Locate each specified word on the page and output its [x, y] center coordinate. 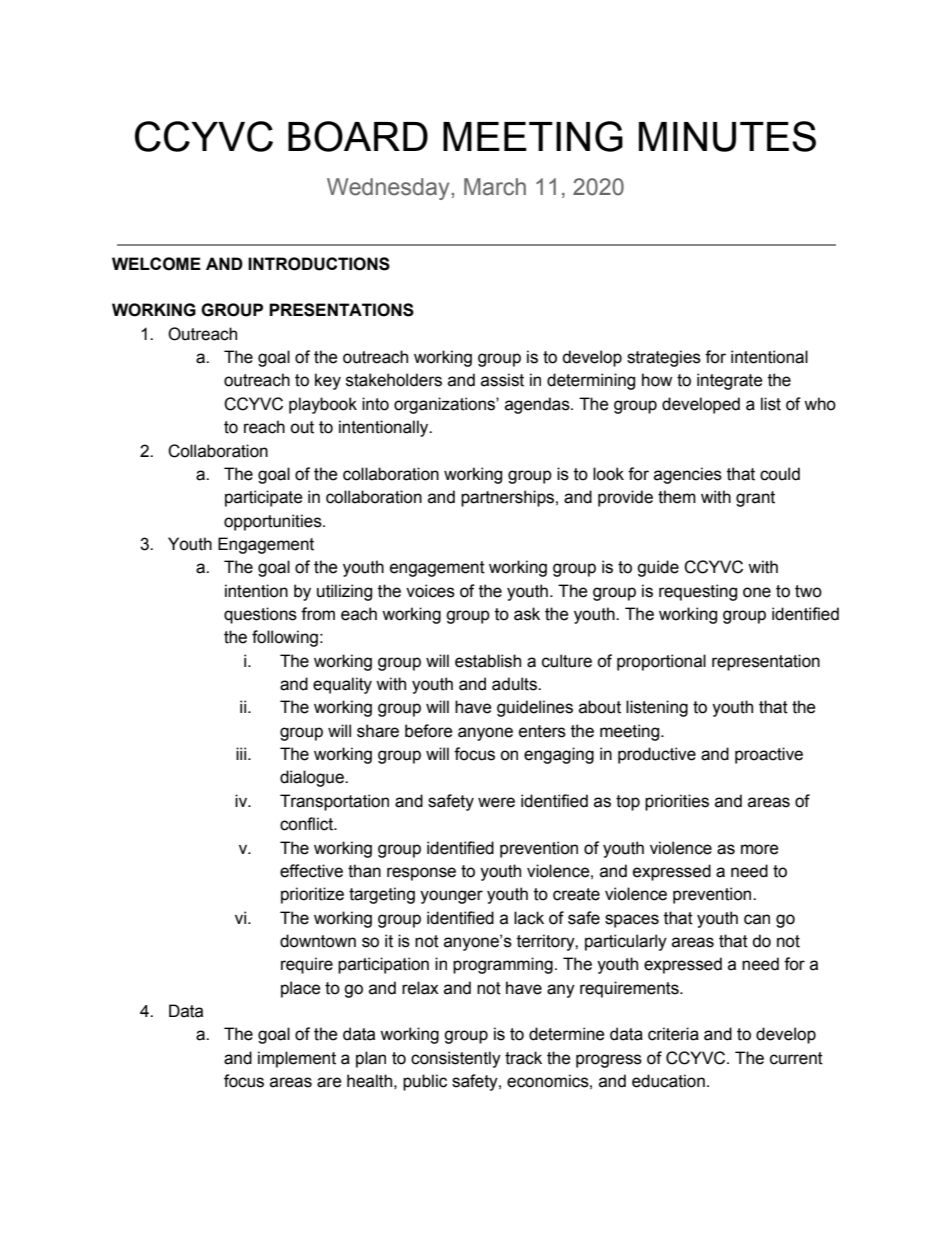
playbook [323, 405]
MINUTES [727, 136]
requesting [698, 592]
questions [260, 615]
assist [502, 380]
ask [527, 614]
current [796, 1058]
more [760, 849]
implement [297, 1059]
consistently [456, 1059]
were [496, 802]
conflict [308, 824]
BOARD [358, 136]
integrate [730, 381]
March [495, 187]
